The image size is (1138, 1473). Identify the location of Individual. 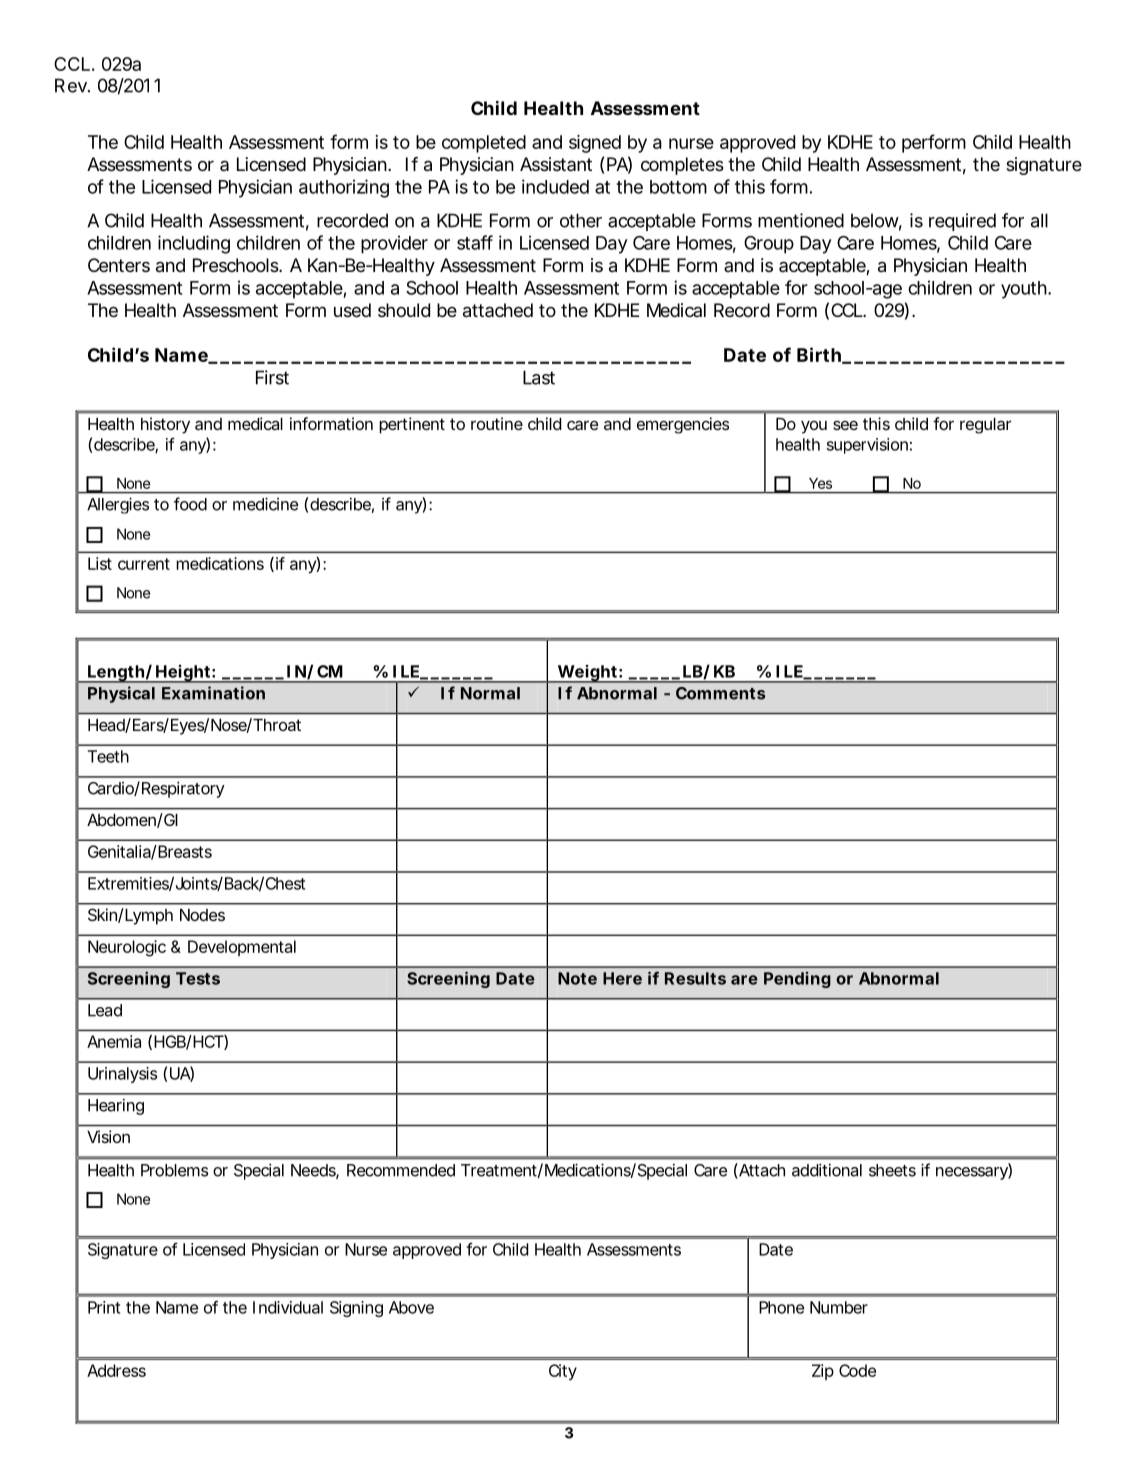
(288, 1307).
